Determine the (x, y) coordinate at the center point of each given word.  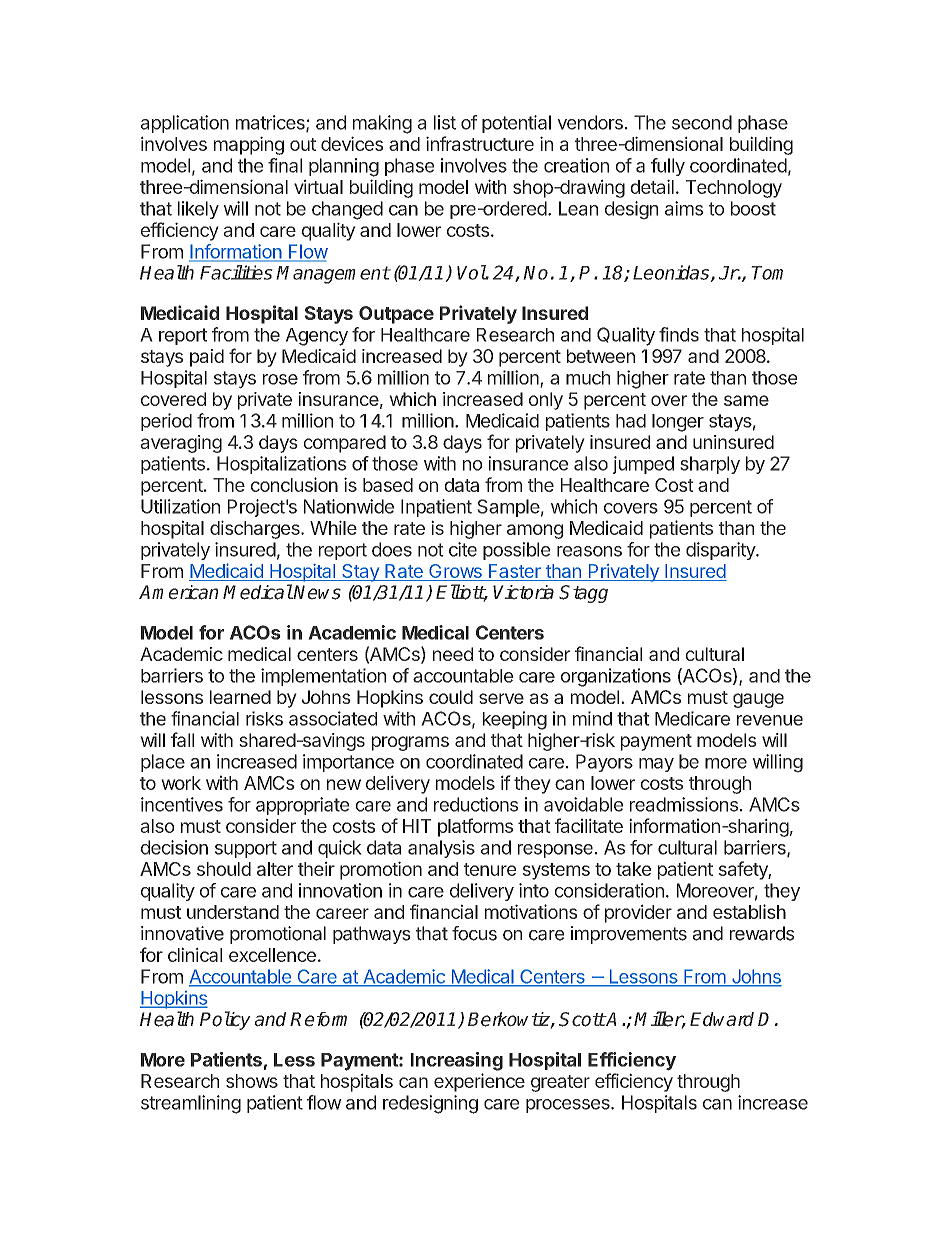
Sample (508, 508)
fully (668, 167)
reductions (476, 804)
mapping (249, 145)
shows (252, 1081)
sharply (710, 465)
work (181, 783)
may (656, 765)
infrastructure (480, 143)
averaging (181, 444)
